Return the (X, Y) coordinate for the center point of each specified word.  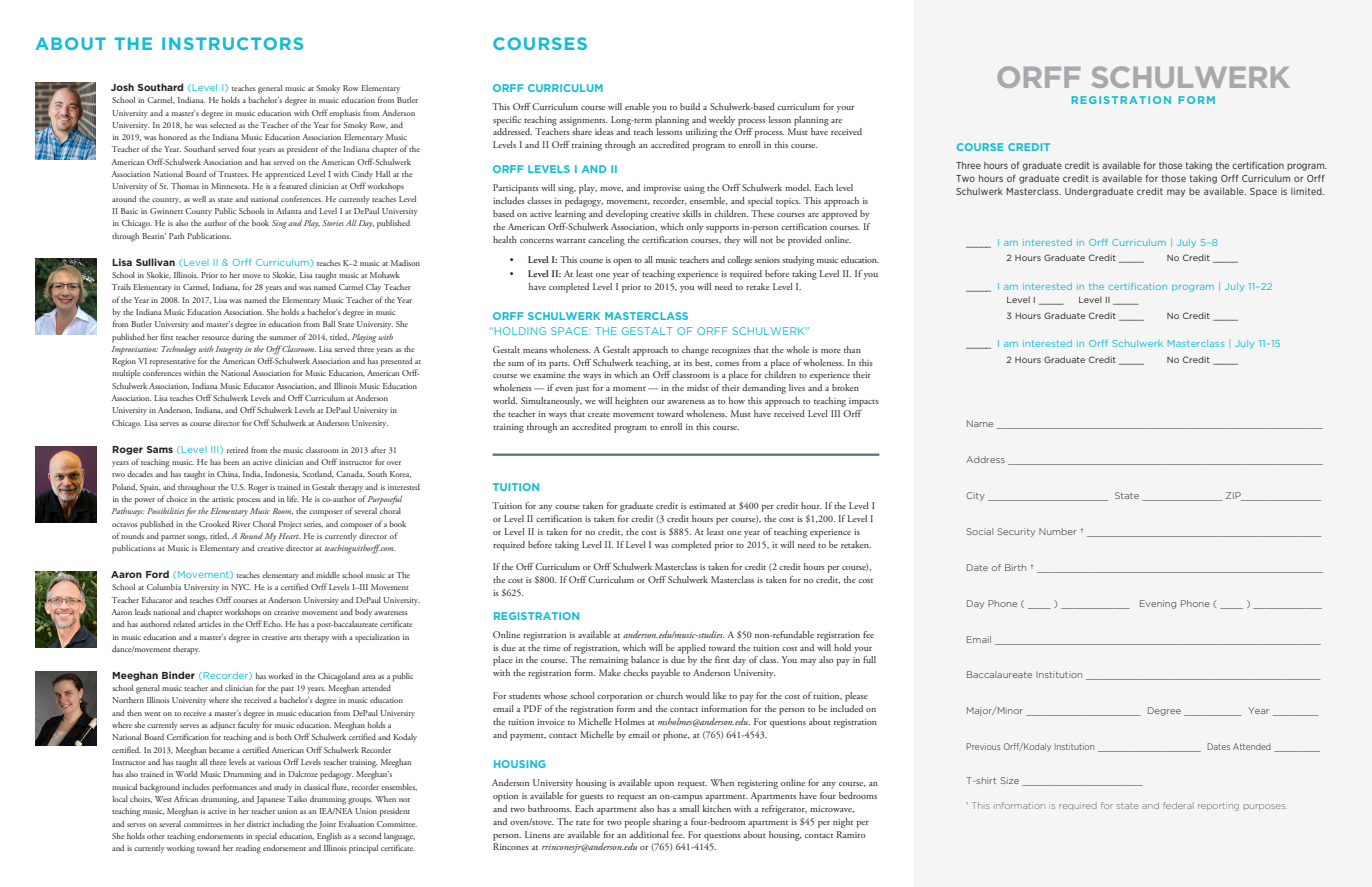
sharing (667, 823)
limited (1307, 191)
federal (1178, 805)
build (690, 106)
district (258, 824)
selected (223, 125)
